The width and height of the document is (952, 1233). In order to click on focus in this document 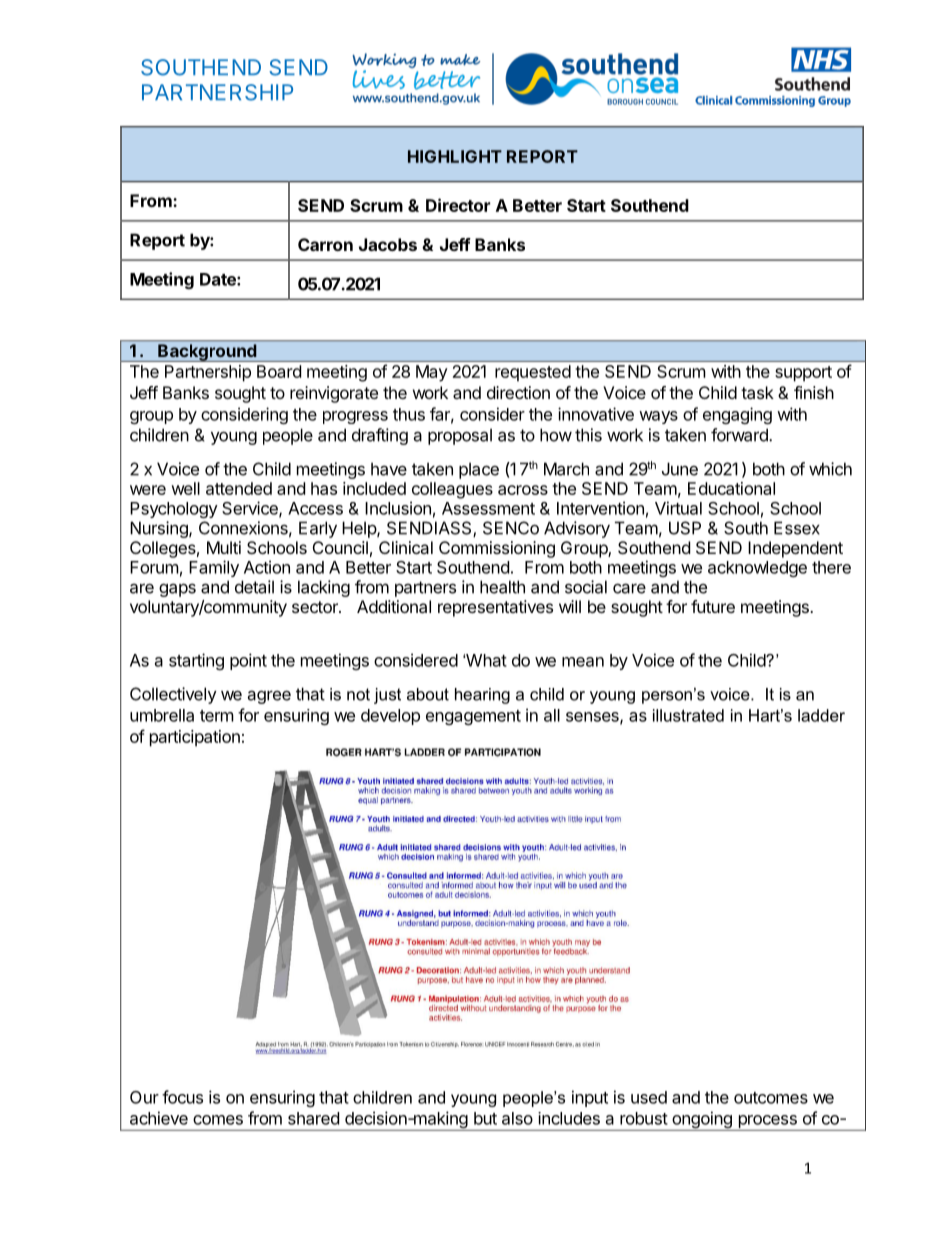, I will do `click(182, 1097)`.
